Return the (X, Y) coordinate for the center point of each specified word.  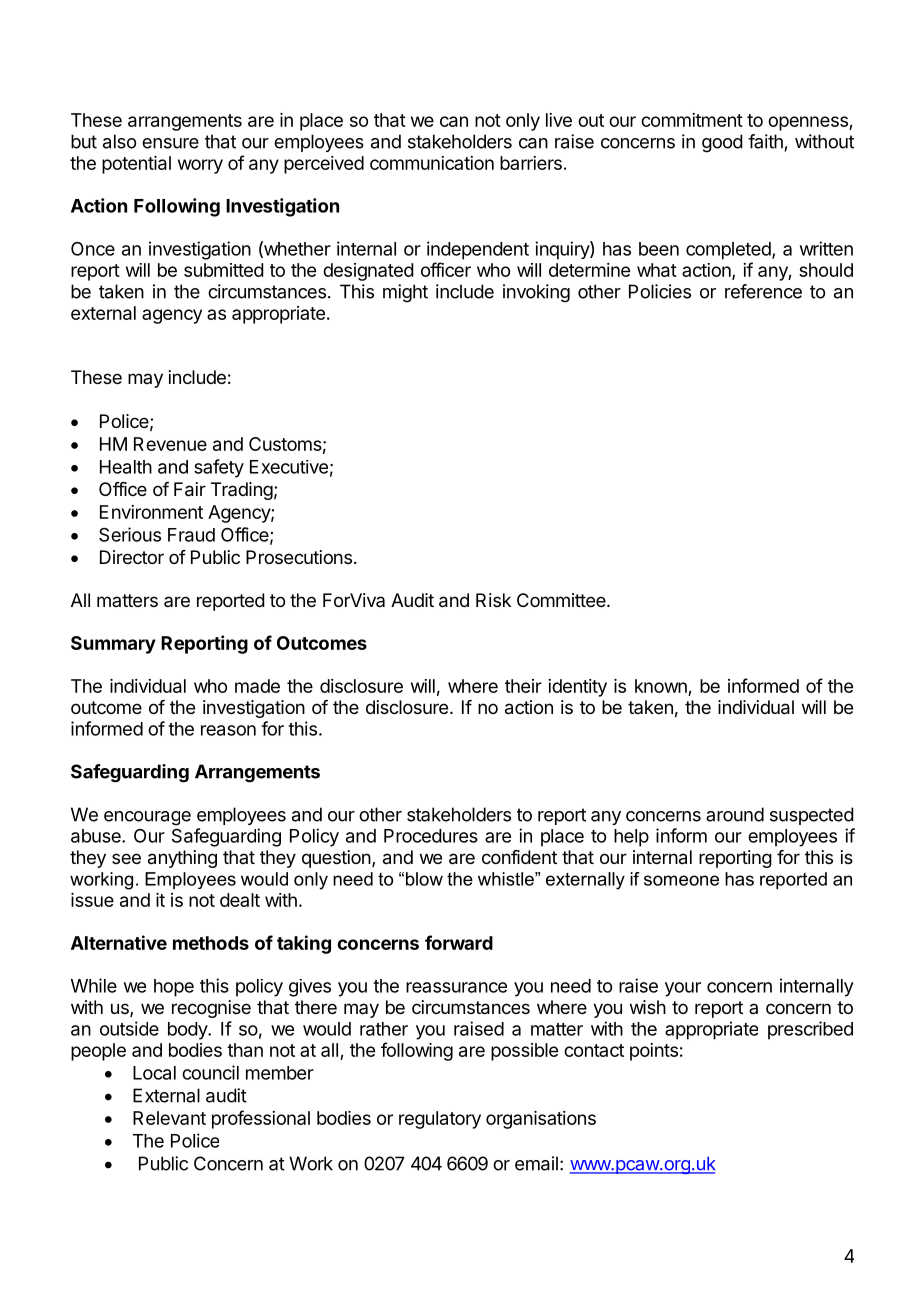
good (722, 143)
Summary (113, 645)
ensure (170, 143)
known (661, 686)
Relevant (169, 1118)
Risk (493, 600)
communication (432, 163)
